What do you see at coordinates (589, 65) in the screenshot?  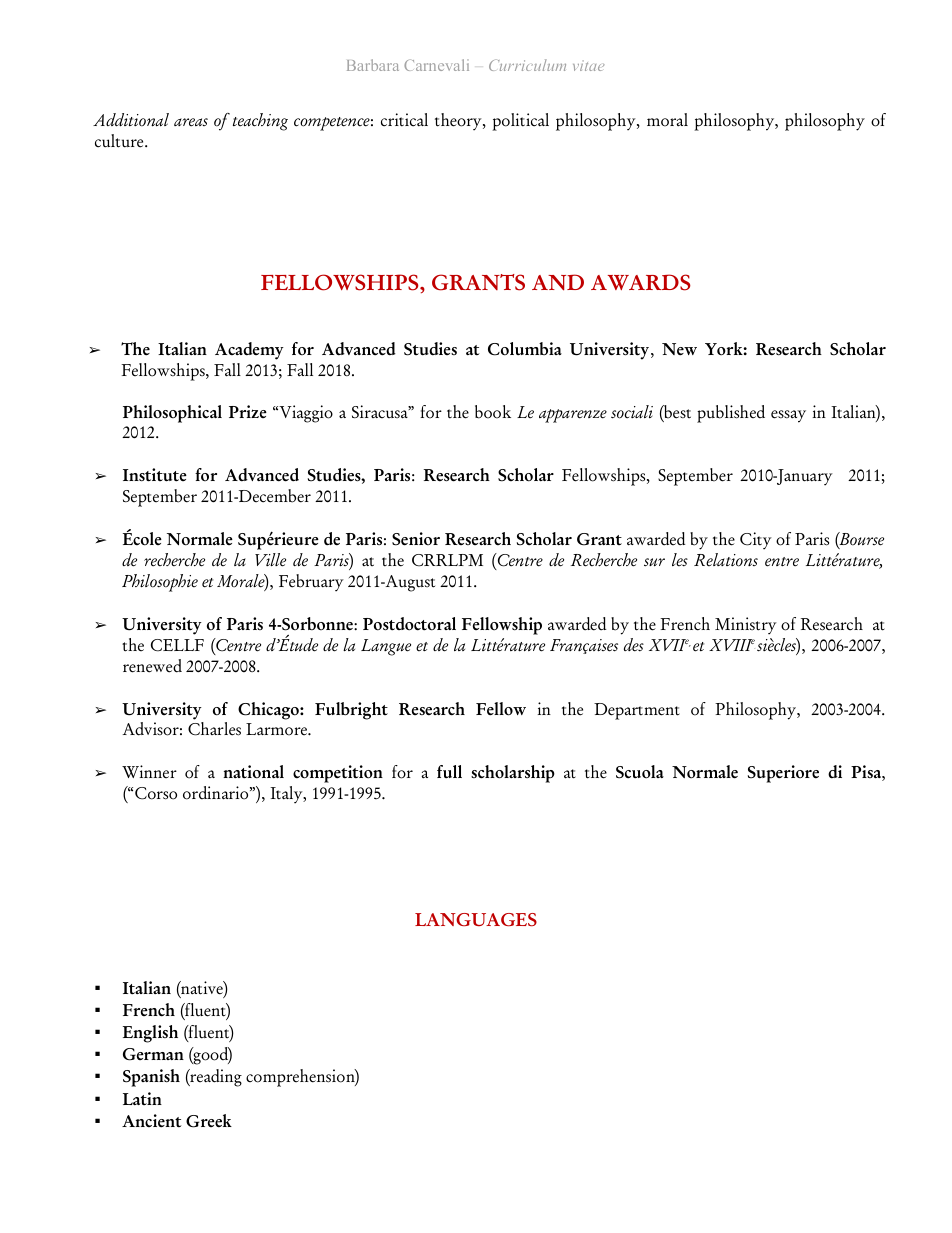 I see `vitae` at bounding box center [589, 65].
